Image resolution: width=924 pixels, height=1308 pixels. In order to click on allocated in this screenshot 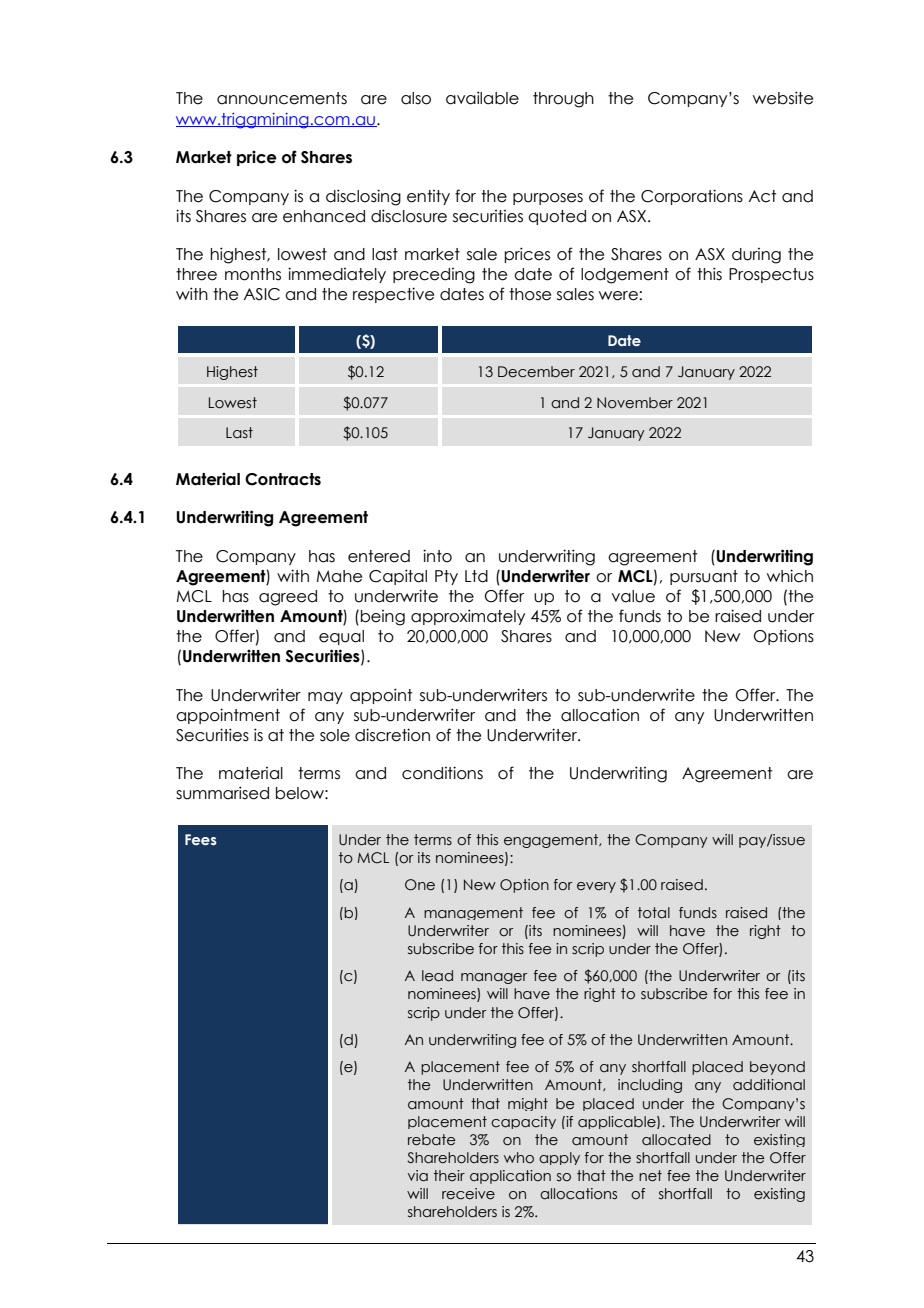, I will do `click(676, 1140)`.
